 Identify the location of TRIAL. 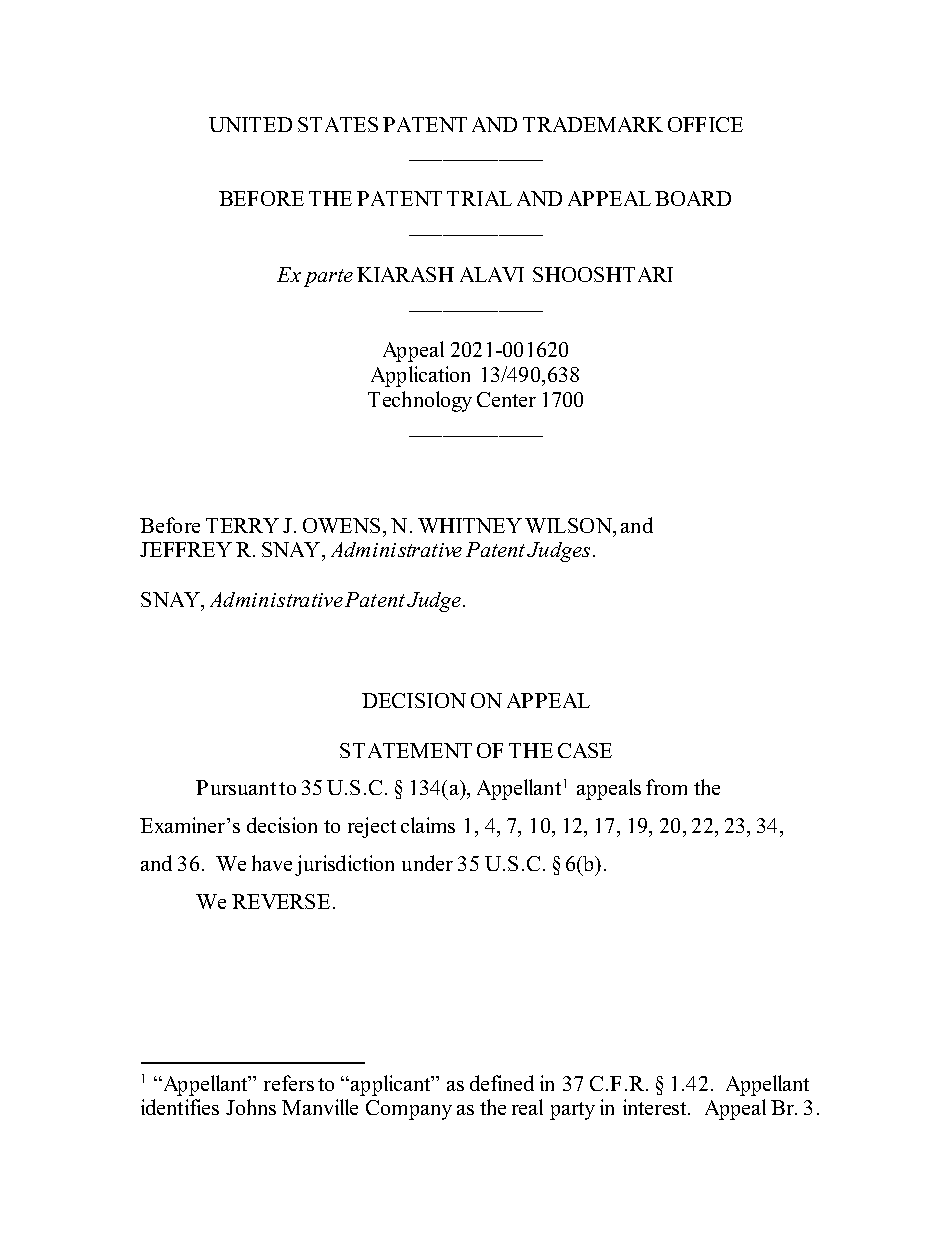
(479, 198).
